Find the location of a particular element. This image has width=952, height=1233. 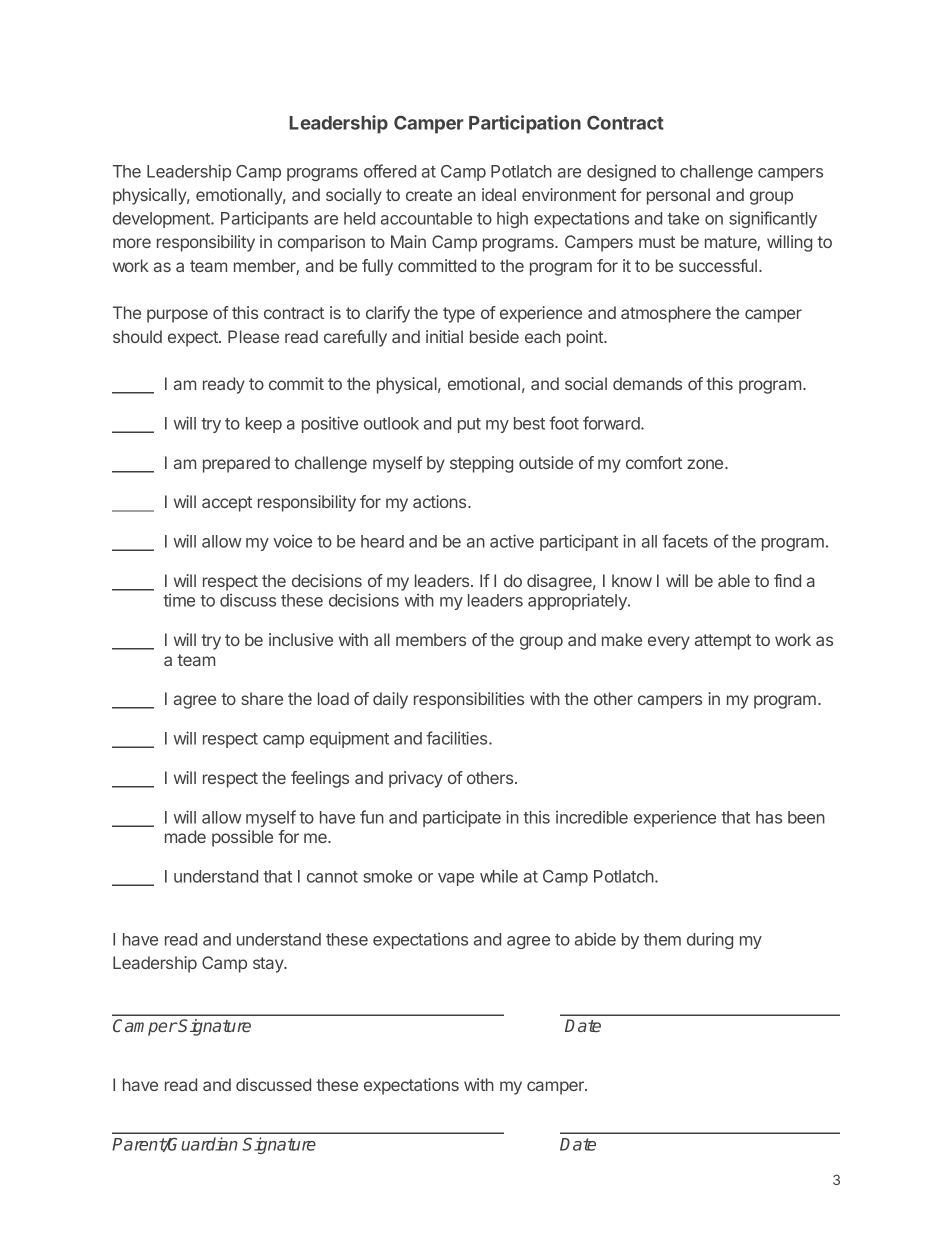

stay is located at coordinates (269, 965).
